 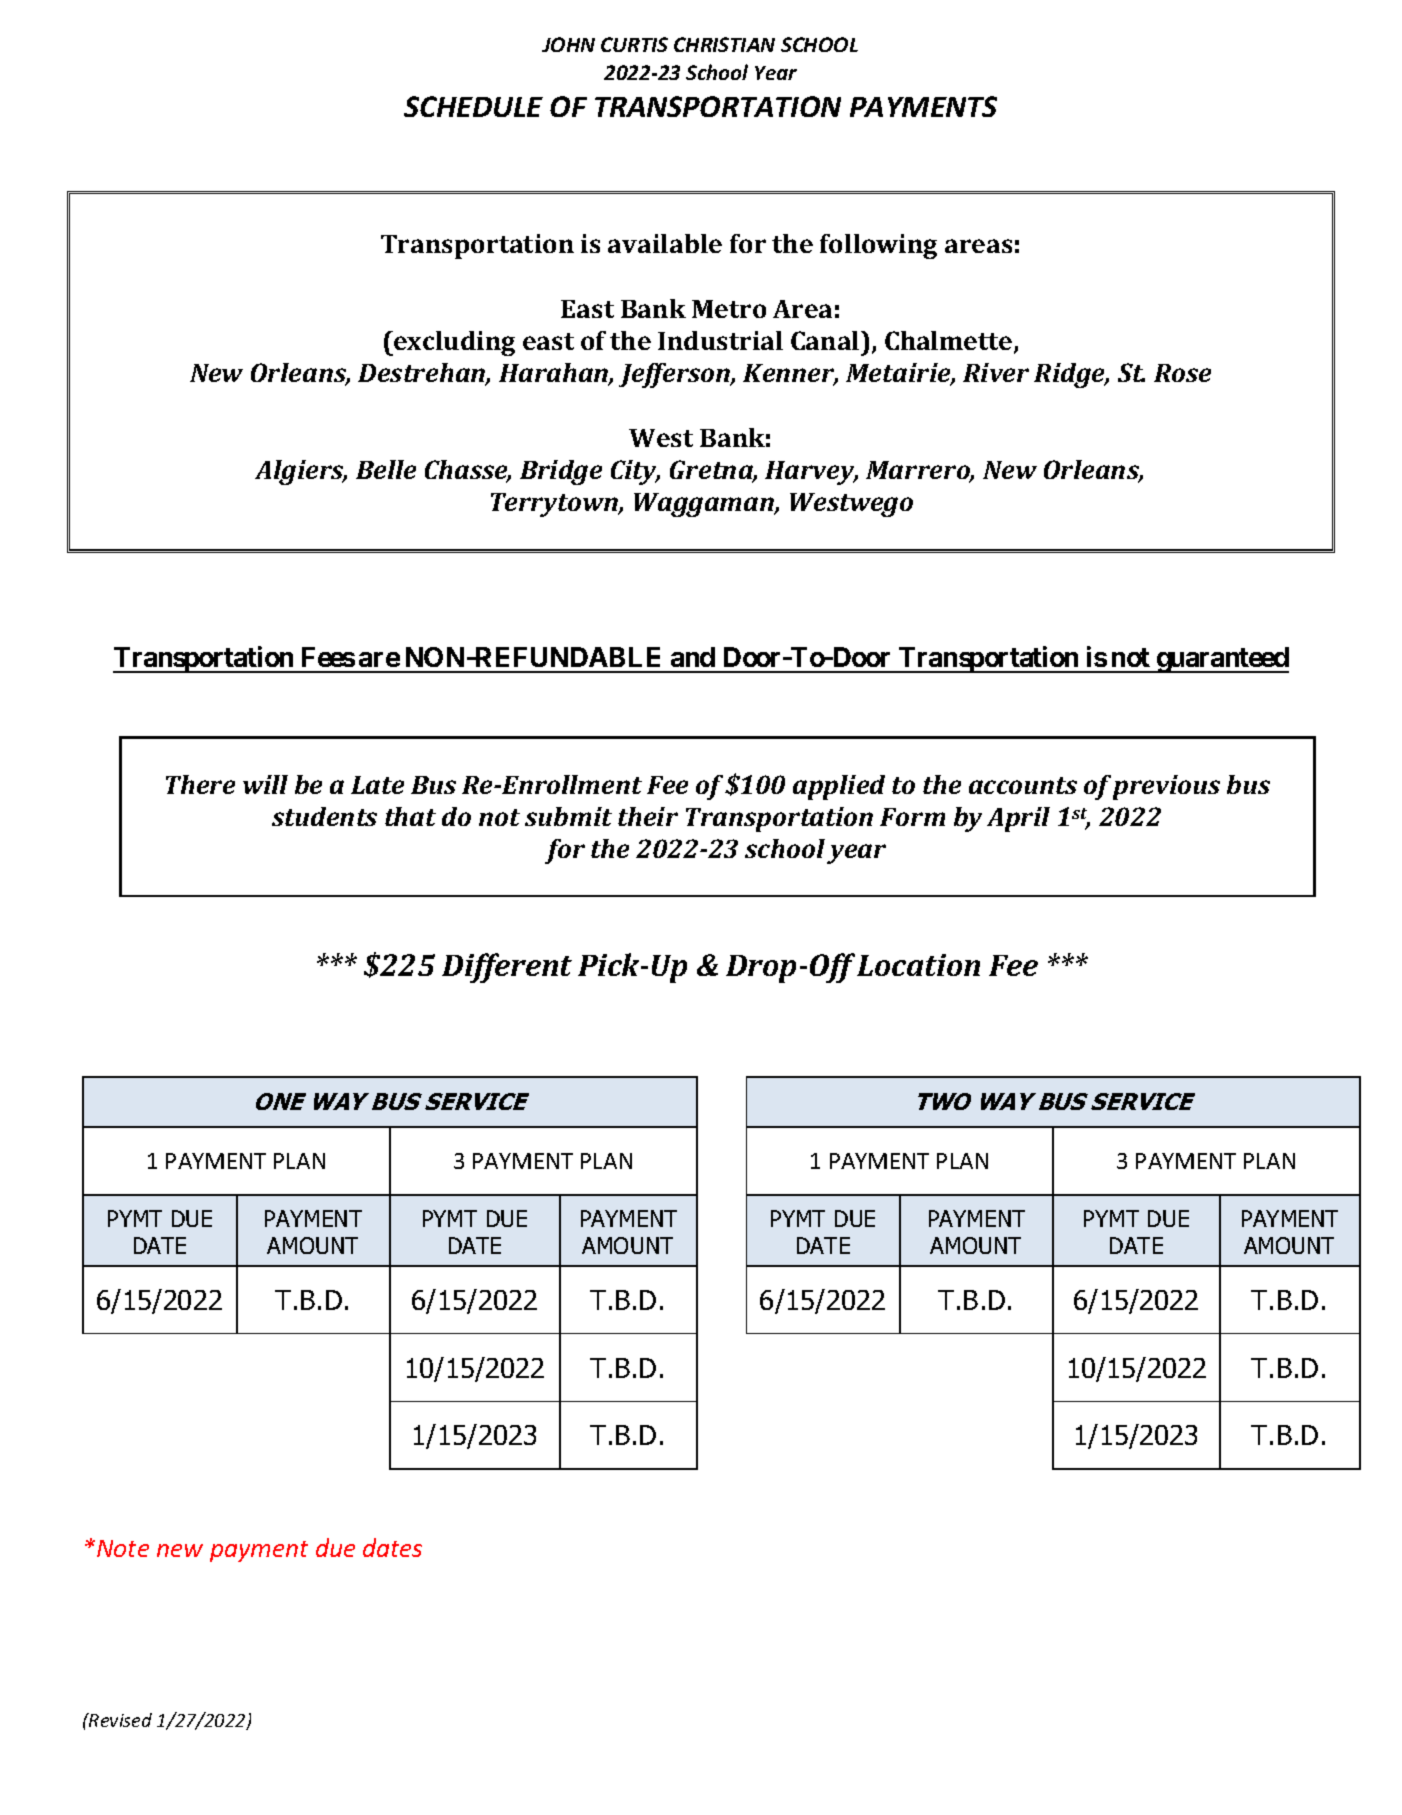 I want to click on Location, so click(x=918, y=965).
